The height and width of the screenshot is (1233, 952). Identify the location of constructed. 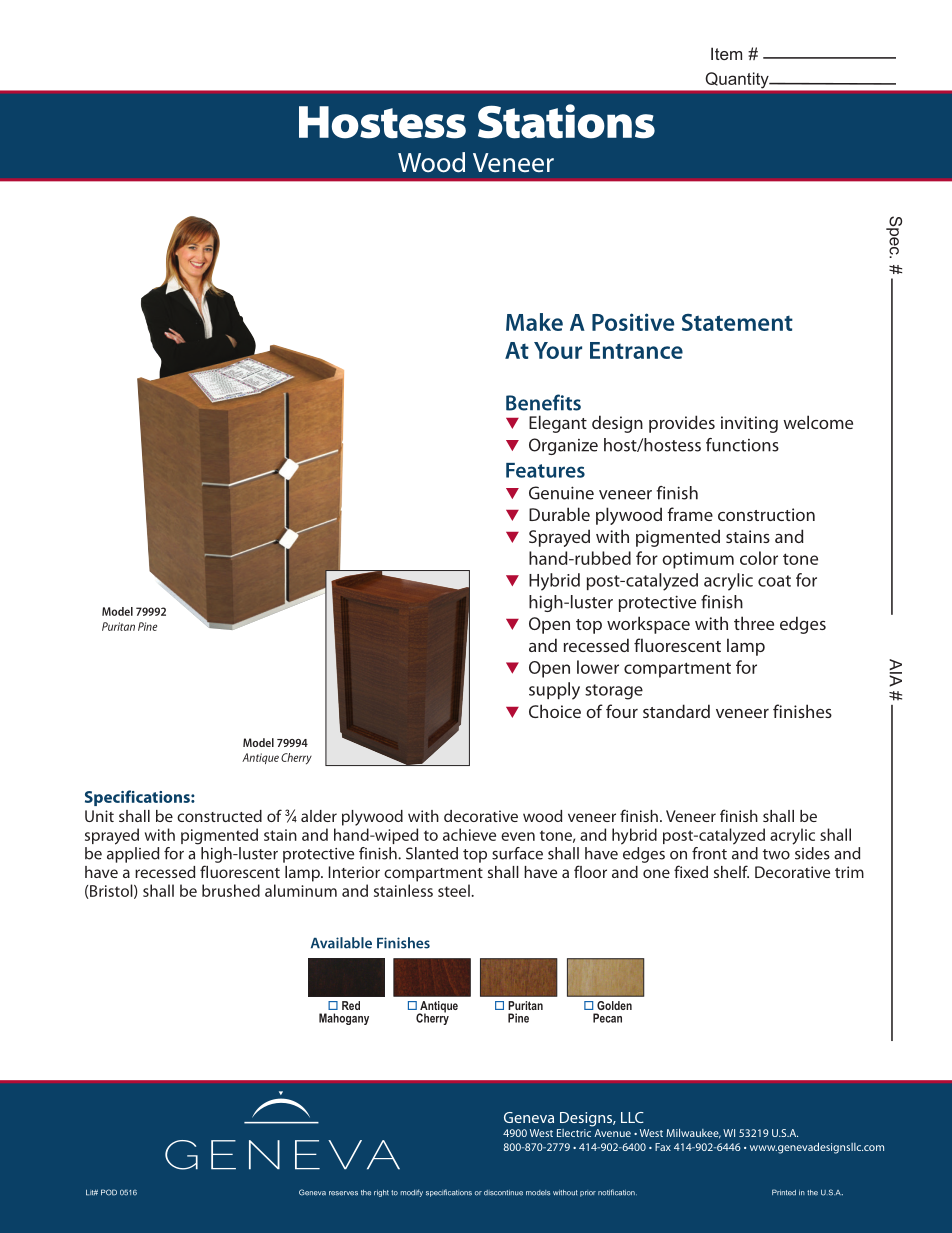
(219, 816).
